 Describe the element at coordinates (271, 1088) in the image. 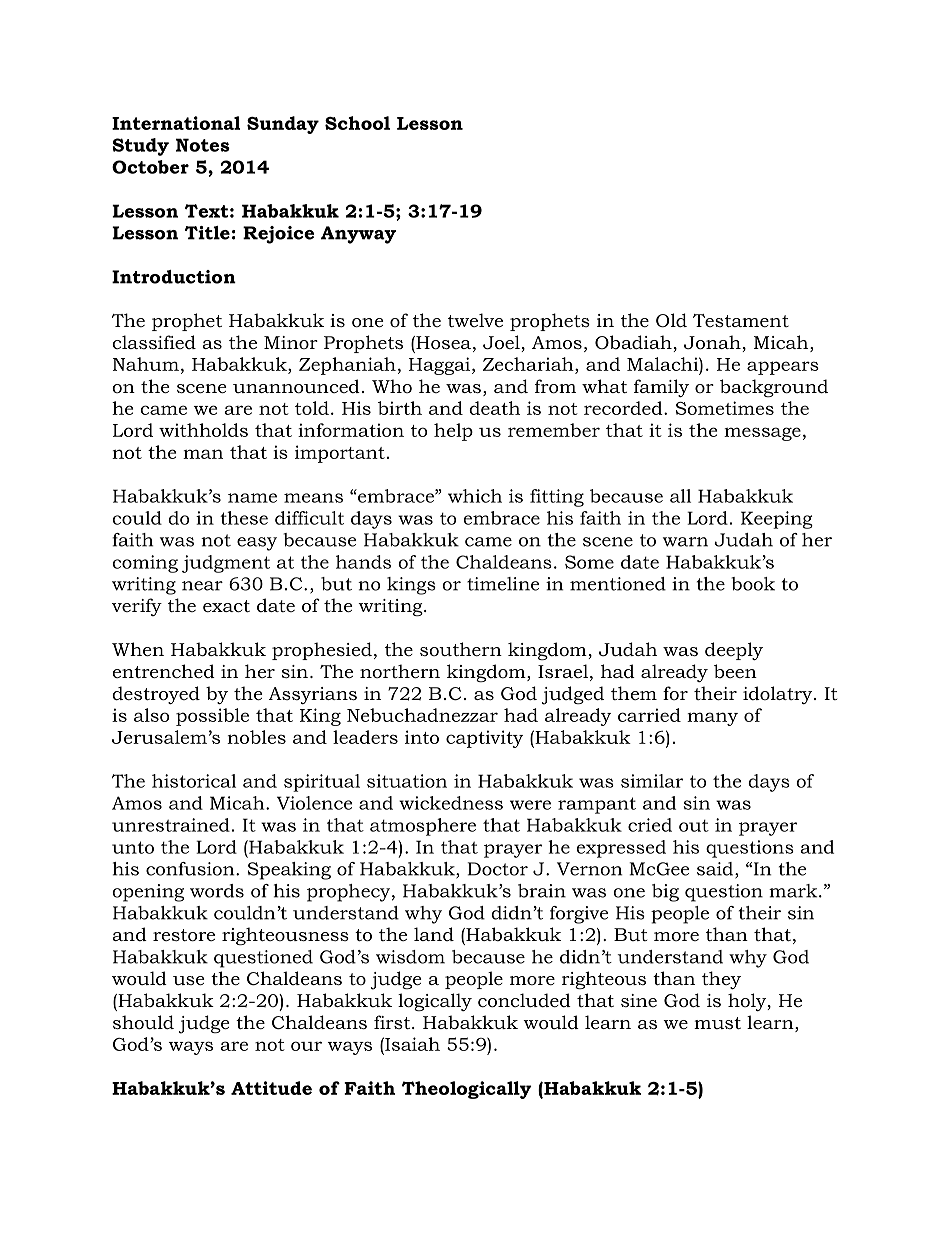

I see `Attitude` at that location.
